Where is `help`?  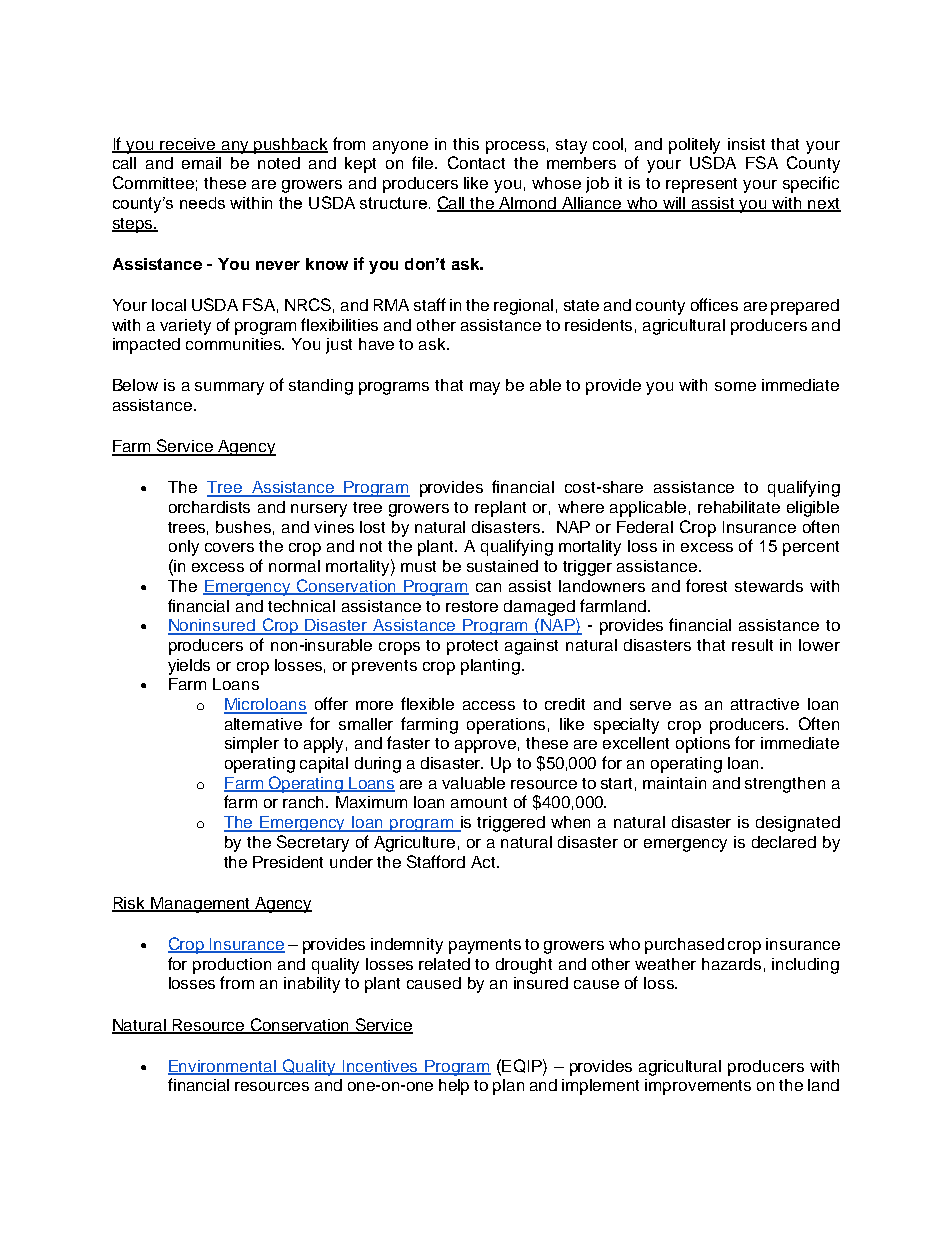
help is located at coordinates (454, 1087).
